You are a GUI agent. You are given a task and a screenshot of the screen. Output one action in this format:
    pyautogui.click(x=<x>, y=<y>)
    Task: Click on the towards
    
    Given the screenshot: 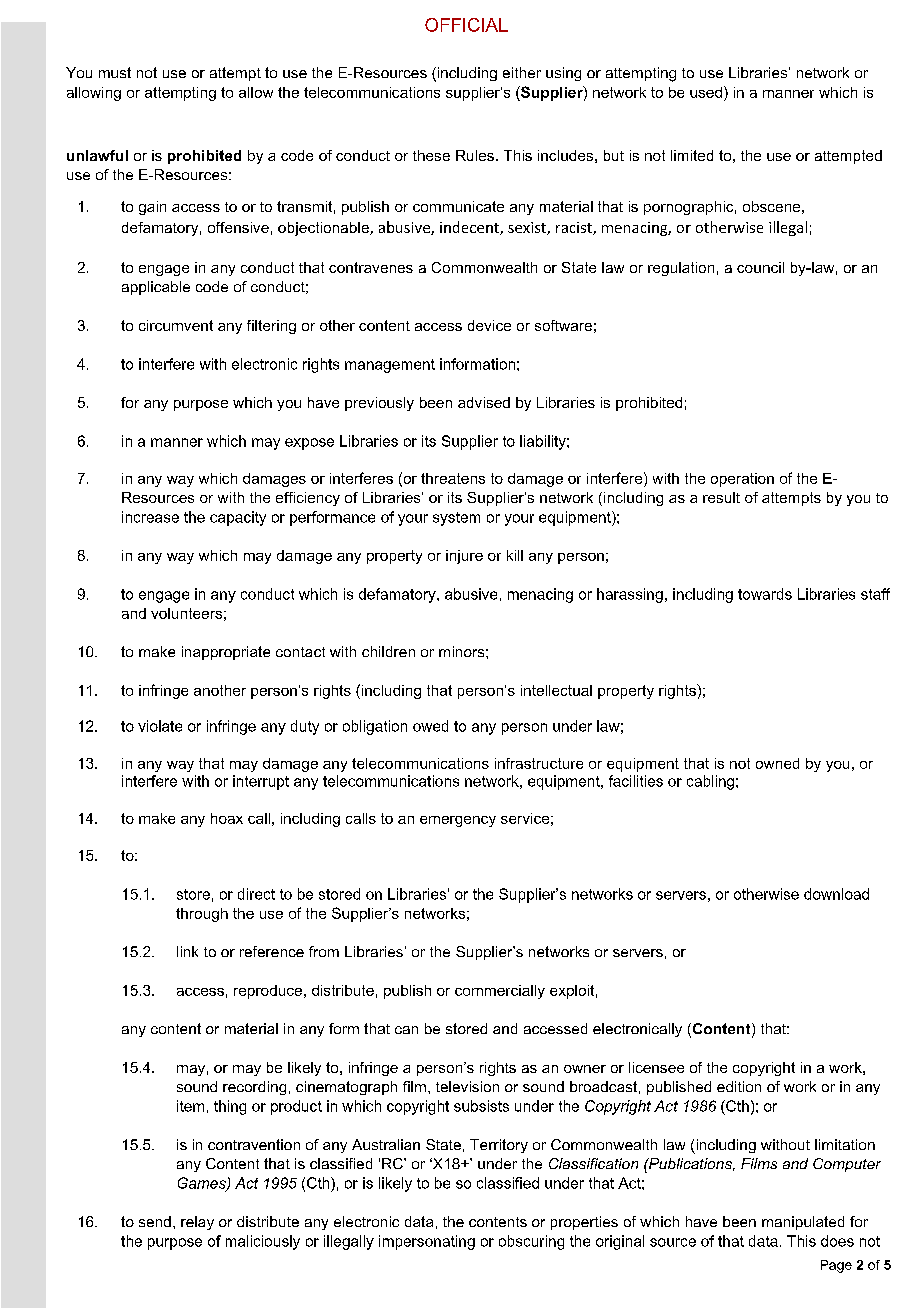 What is the action you would take?
    pyautogui.click(x=765, y=594)
